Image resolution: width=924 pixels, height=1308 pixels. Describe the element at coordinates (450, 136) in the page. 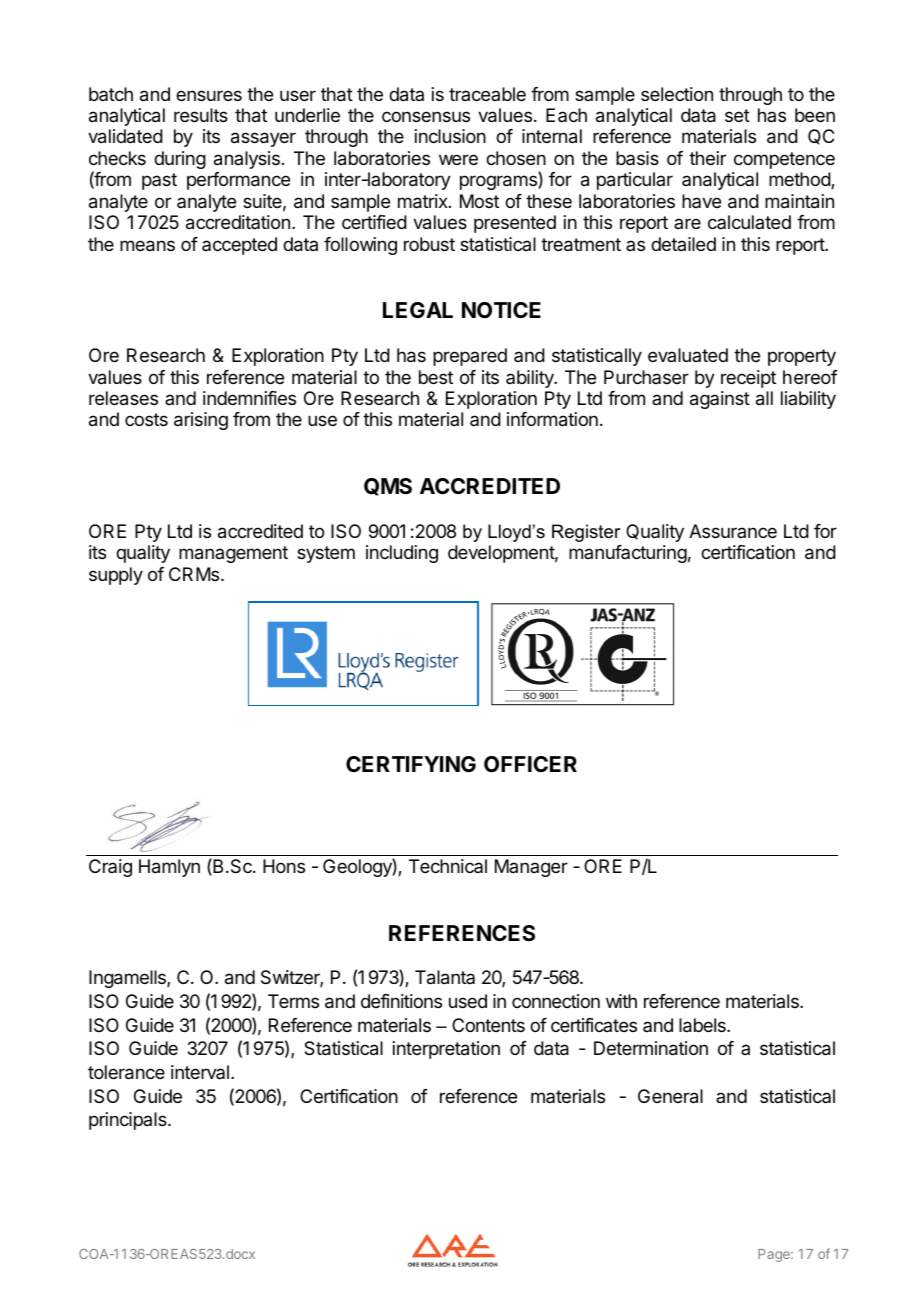

I see `inclusion` at that location.
